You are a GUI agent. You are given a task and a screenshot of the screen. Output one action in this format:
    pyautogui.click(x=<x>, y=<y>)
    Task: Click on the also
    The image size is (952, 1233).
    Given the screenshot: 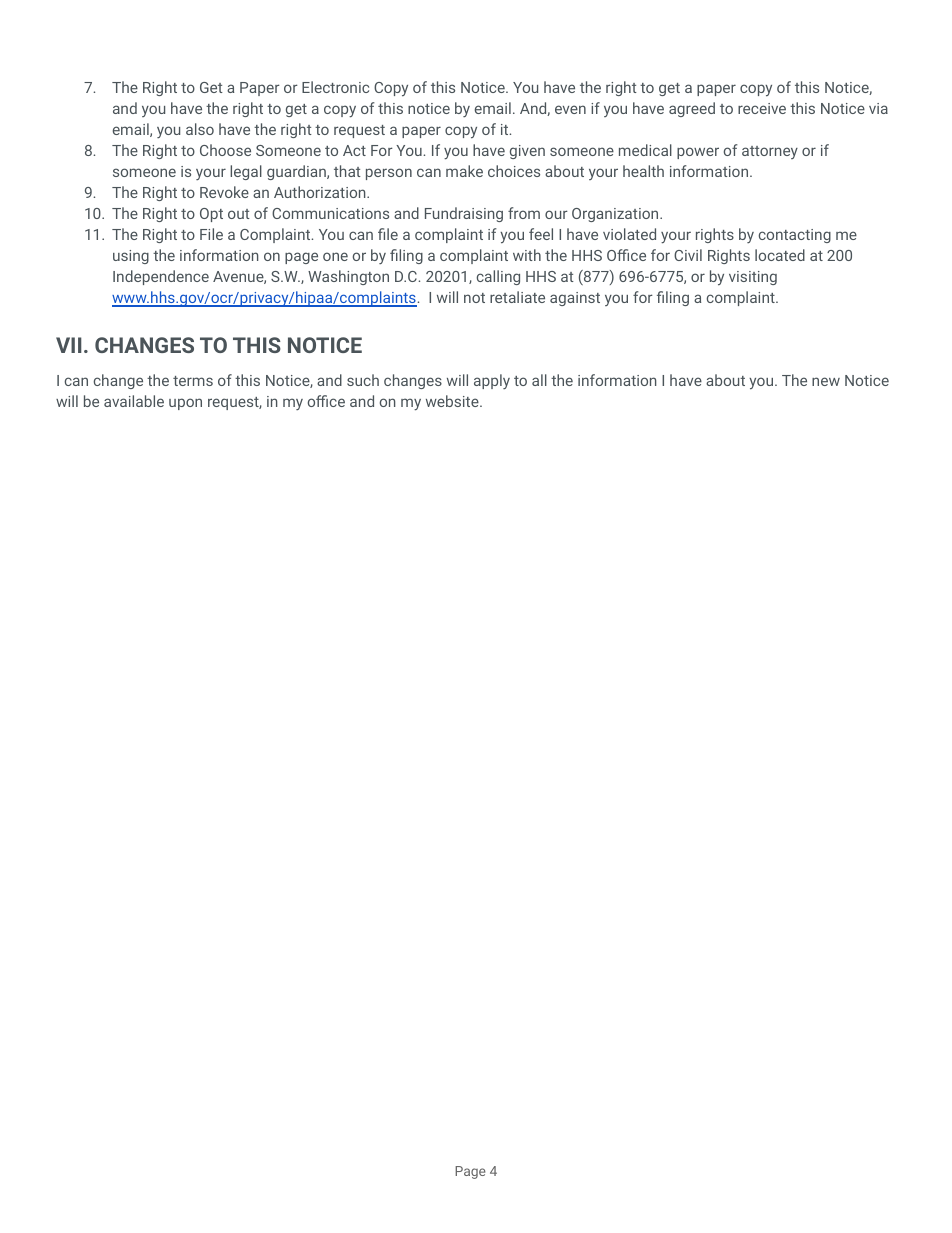 What is the action you would take?
    pyautogui.click(x=200, y=129)
